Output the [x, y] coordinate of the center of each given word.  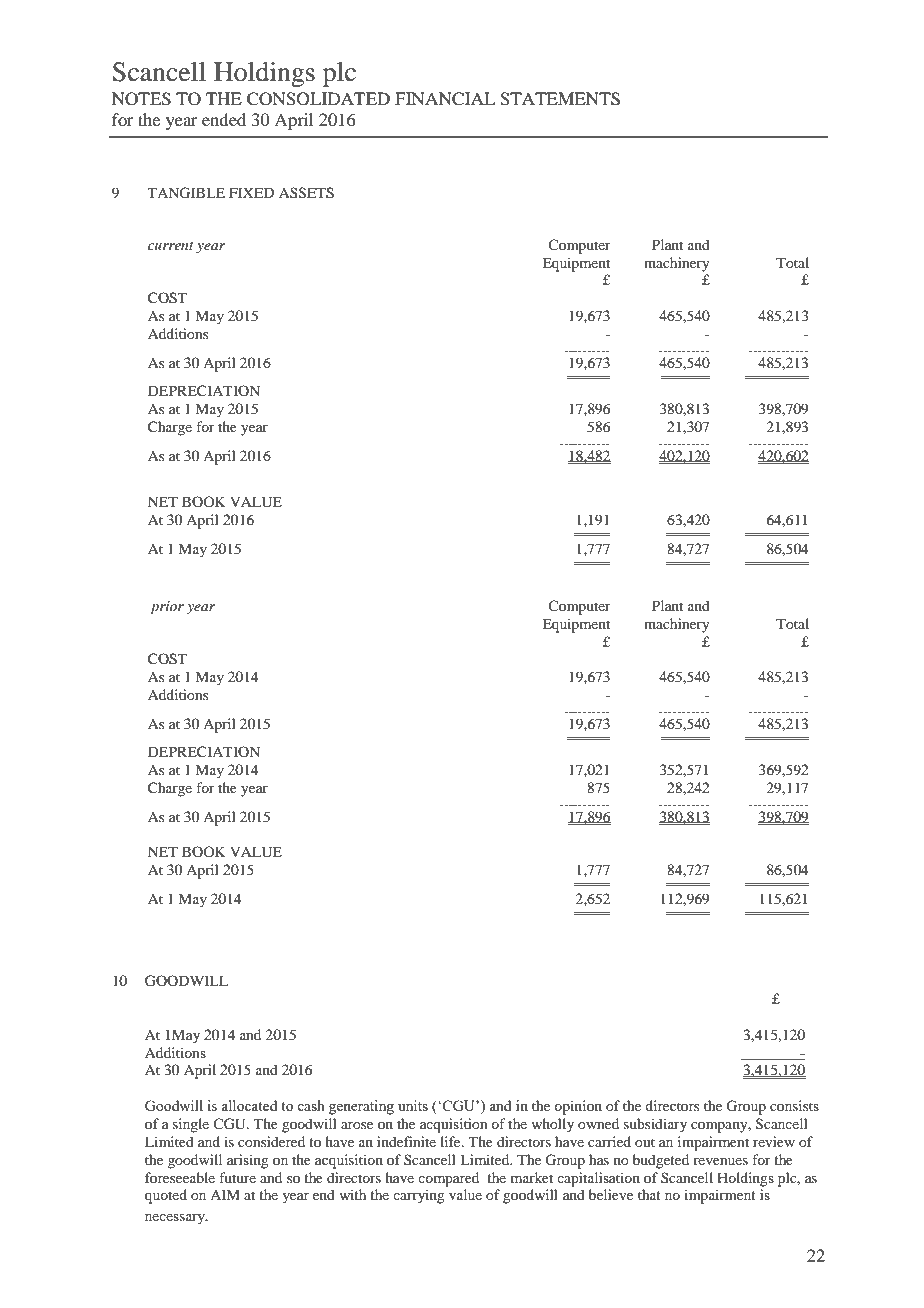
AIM [225, 1194]
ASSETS [306, 193]
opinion [578, 1107]
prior [167, 608]
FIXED [251, 192]
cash [311, 1105]
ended [224, 119]
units [413, 1105]
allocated [249, 1105]
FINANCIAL [445, 99]
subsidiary [655, 1125]
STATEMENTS [560, 99]
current [171, 246]
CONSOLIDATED [318, 99]
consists [794, 1105]
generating [361, 1107]
